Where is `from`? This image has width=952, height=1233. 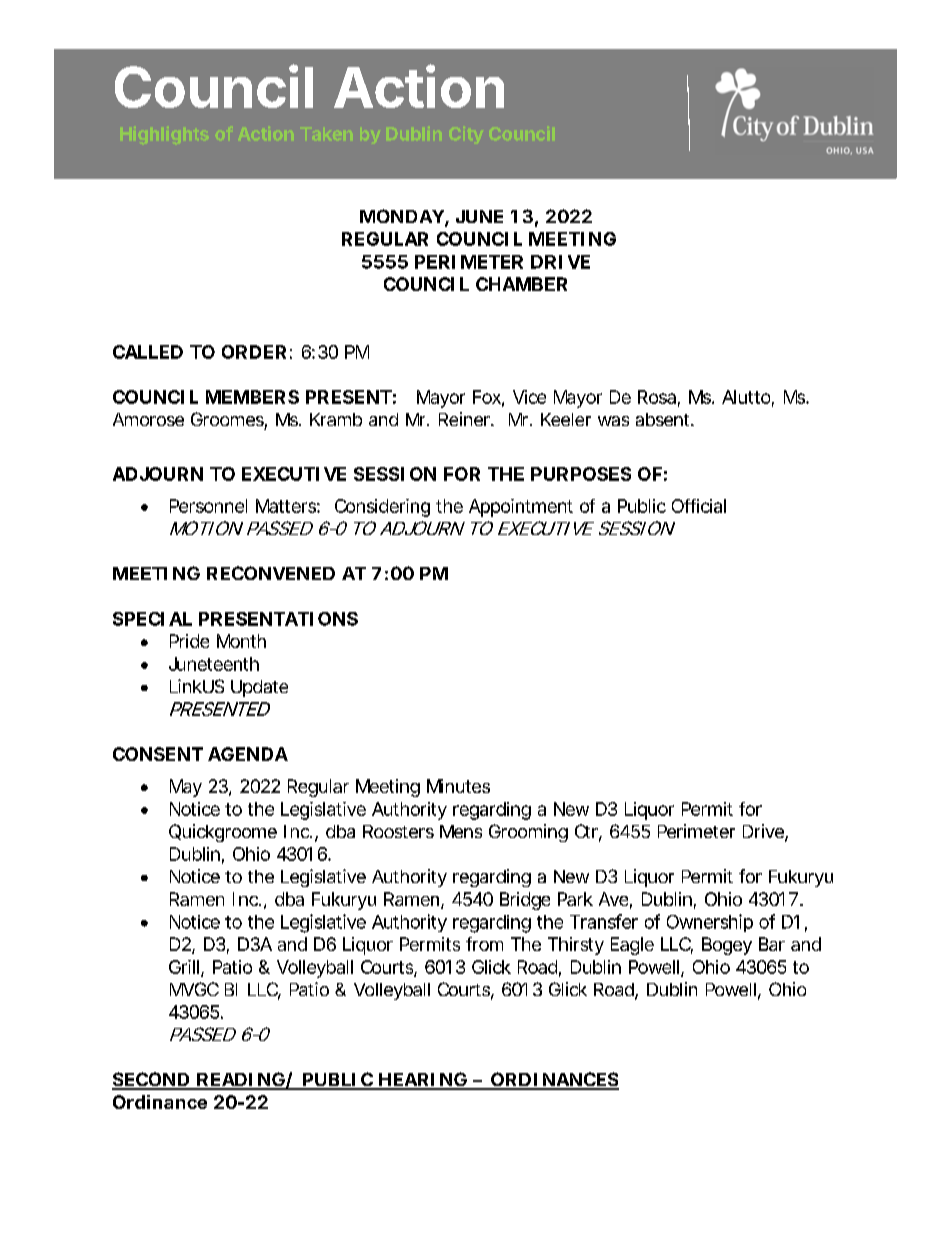
from is located at coordinates (484, 944).
